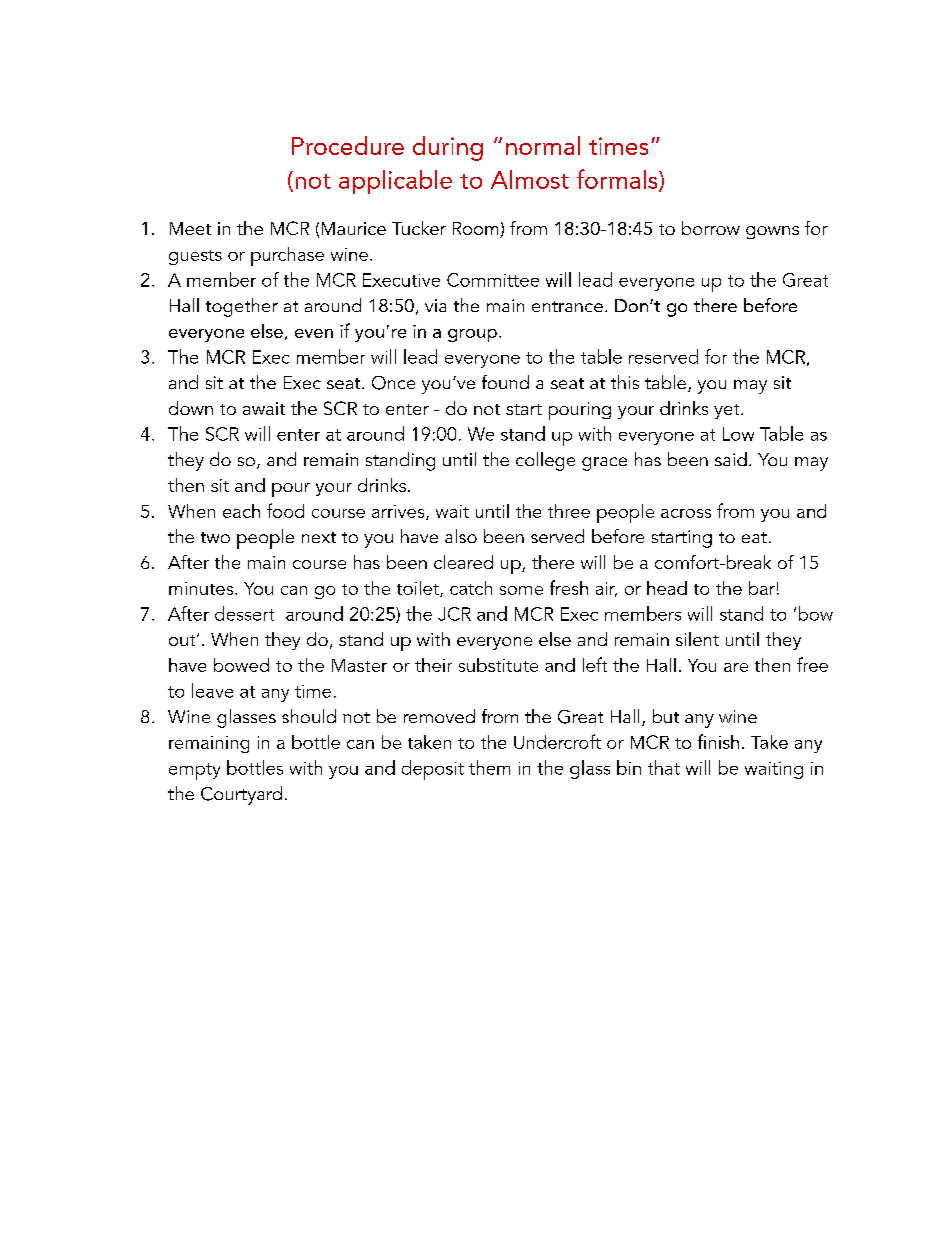  I want to click on bowed, so click(241, 665).
